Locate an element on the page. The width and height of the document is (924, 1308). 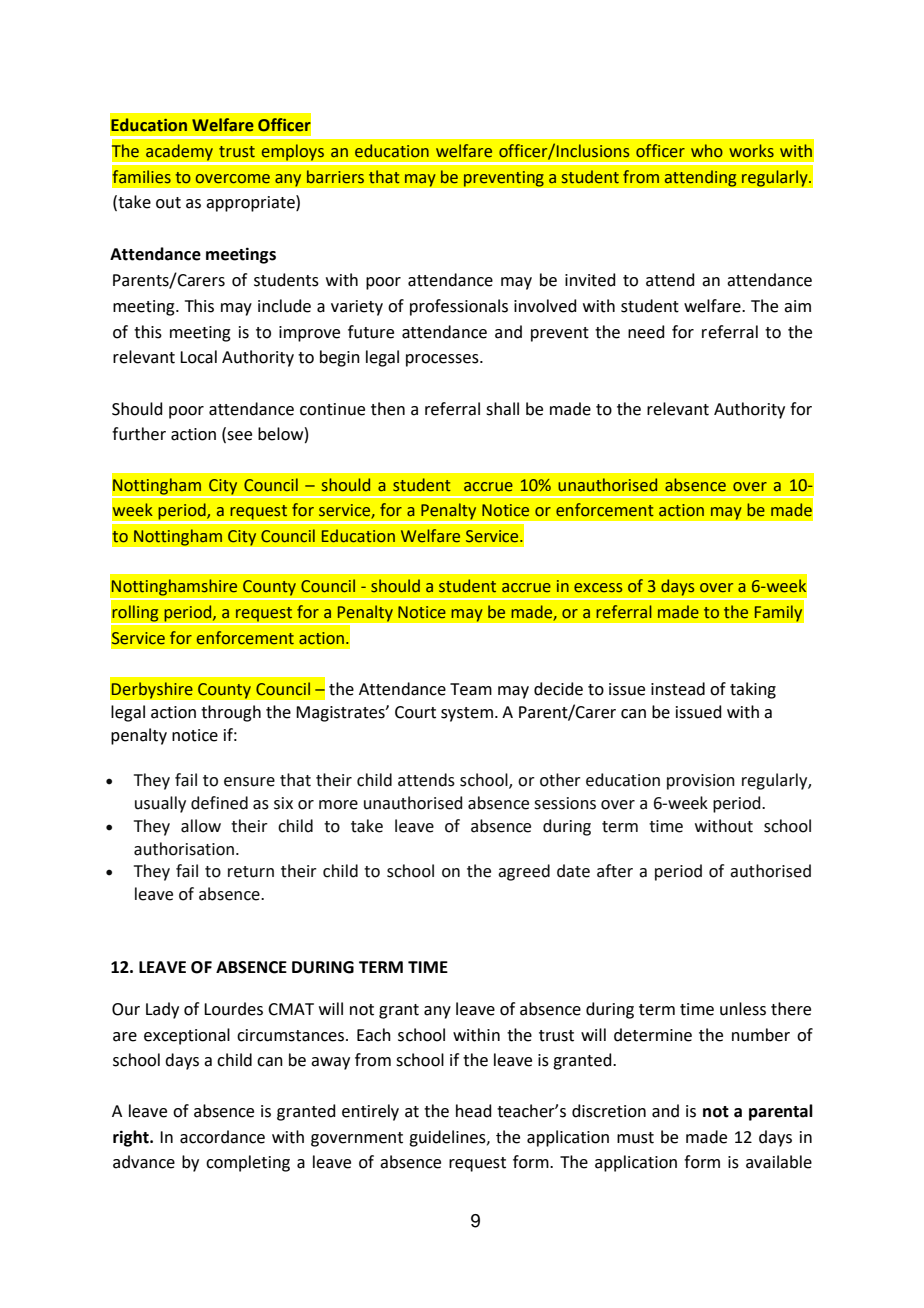
Team is located at coordinates (471, 689).
